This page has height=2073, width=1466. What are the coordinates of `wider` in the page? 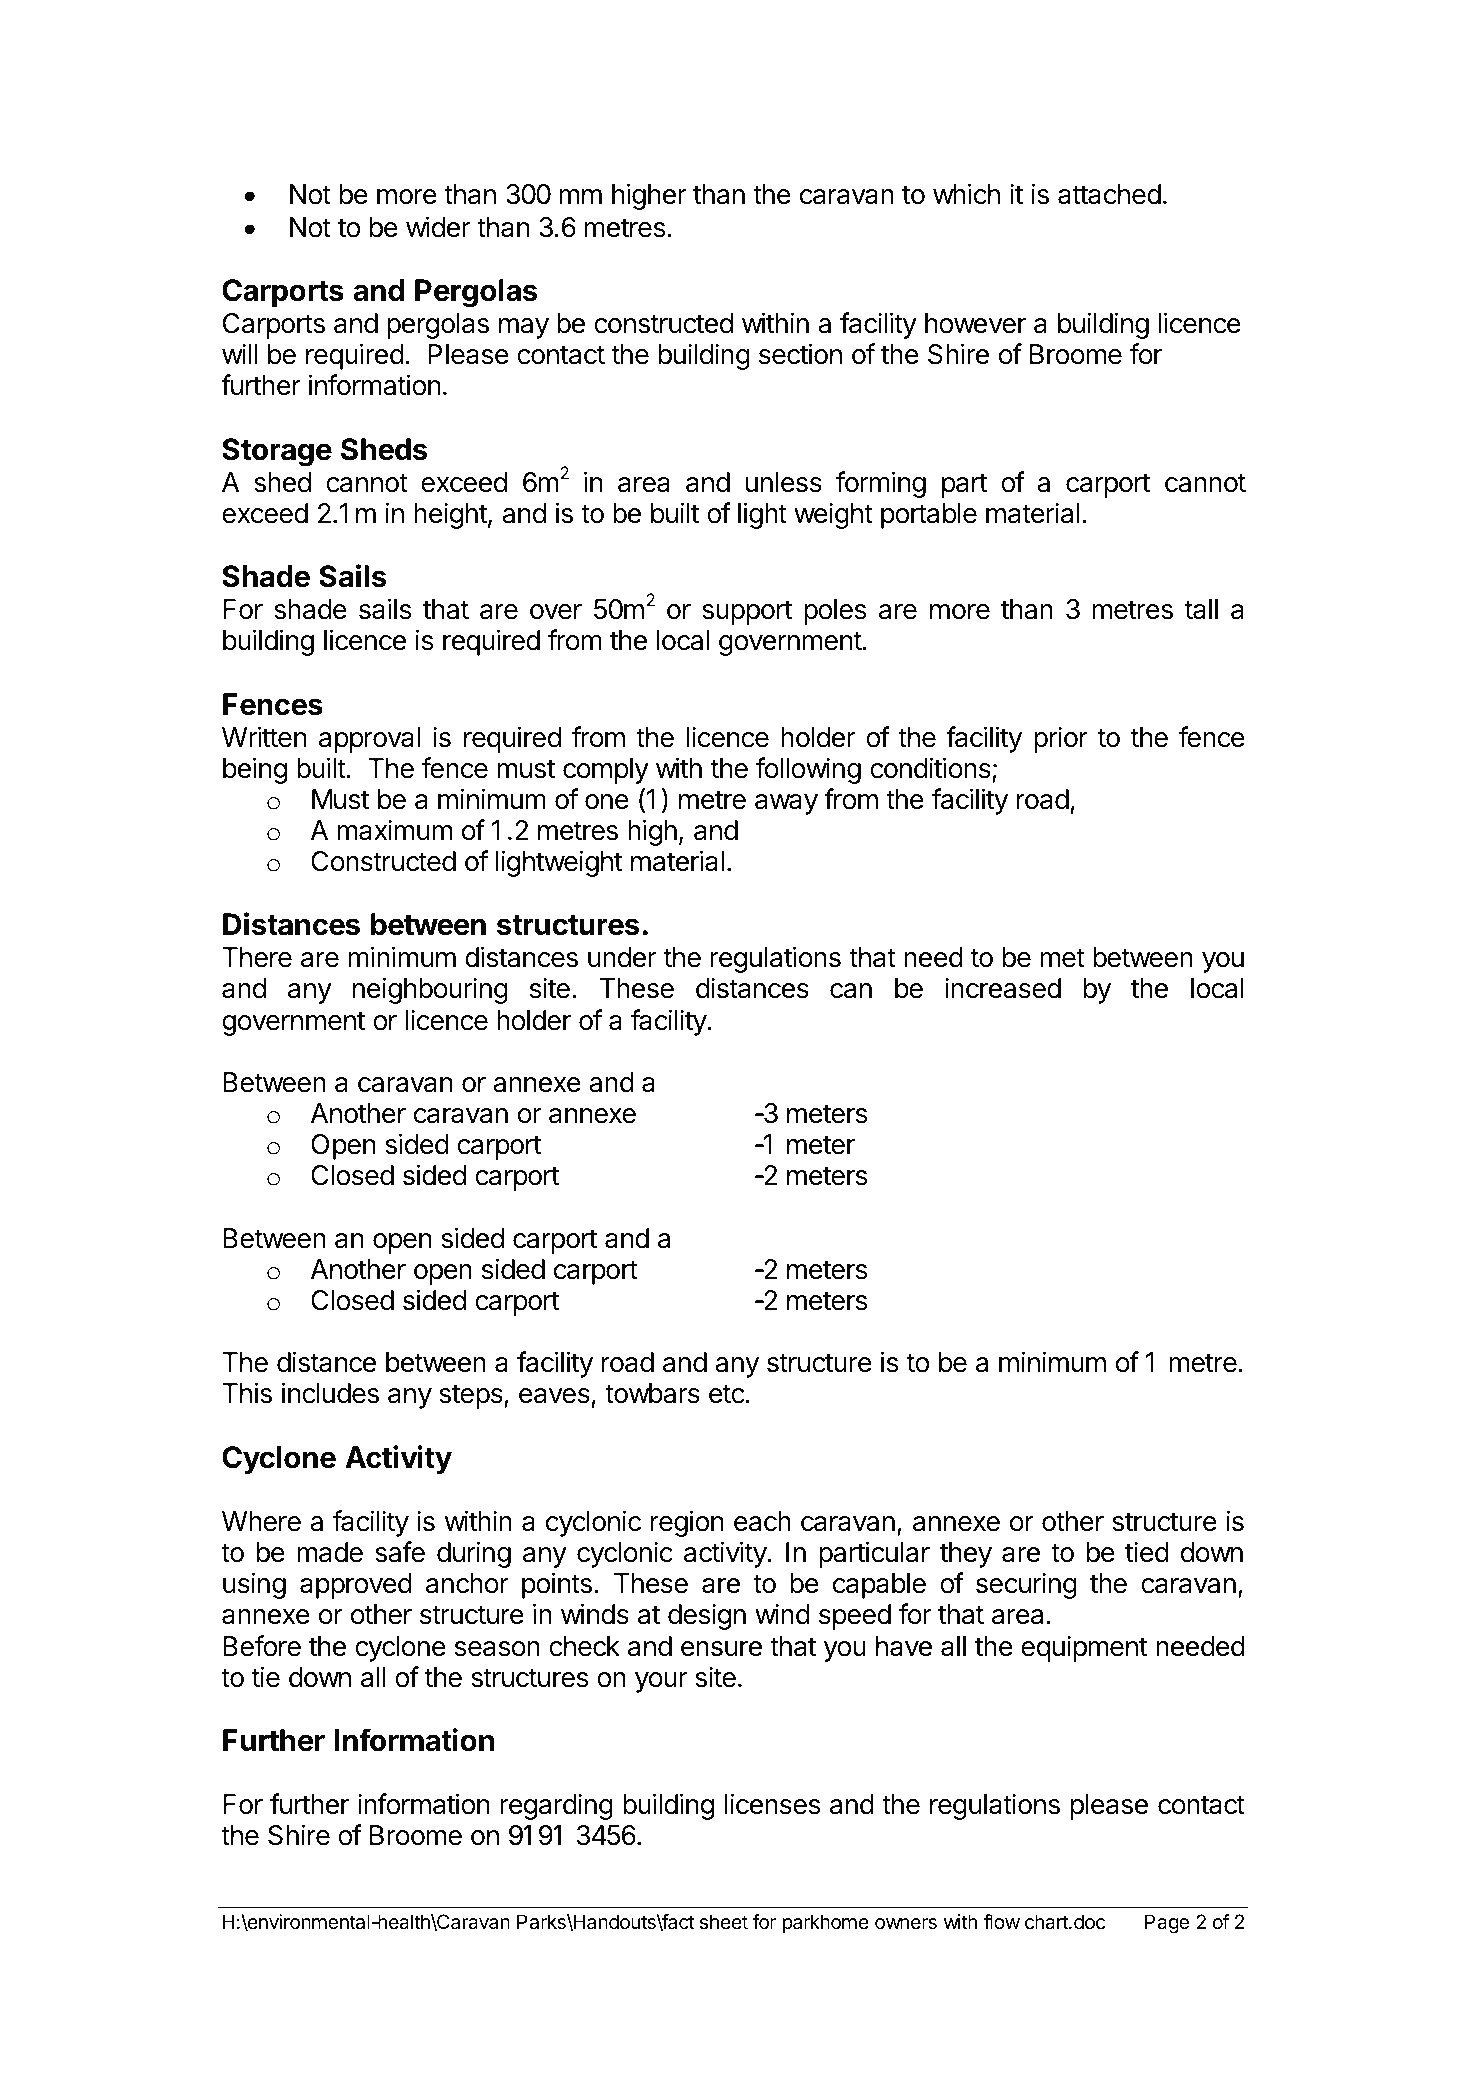 It's located at (438, 227).
